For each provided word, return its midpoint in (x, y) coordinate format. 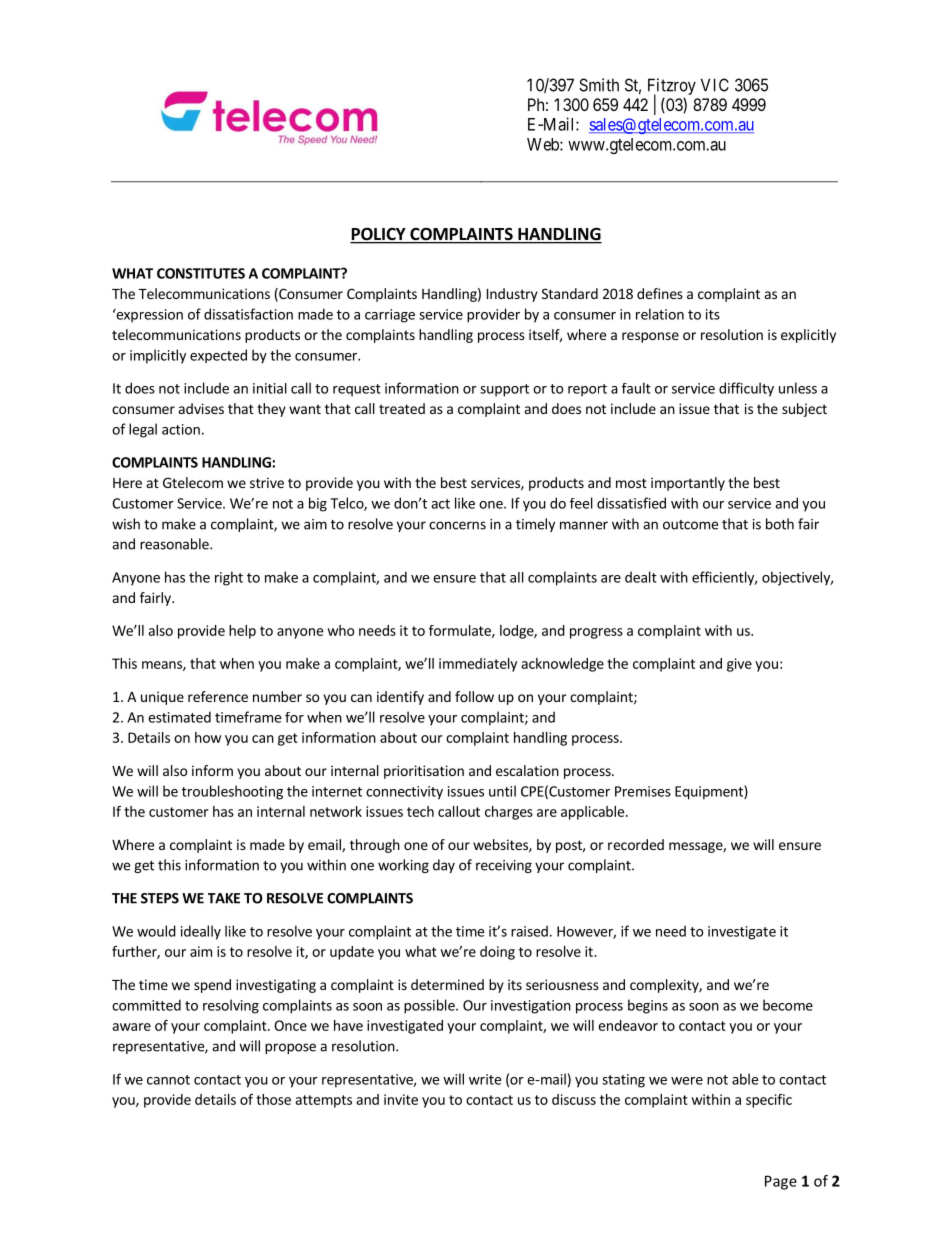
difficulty (746, 389)
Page (781, 1182)
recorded (636, 844)
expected (218, 356)
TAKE (224, 898)
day (444, 866)
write (485, 1079)
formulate (461, 631)
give (739, 665)
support (504, 390)
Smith (599, 85)
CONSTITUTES (201, 273)
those (273, 1099)
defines (660, 293)
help (242, 632)
